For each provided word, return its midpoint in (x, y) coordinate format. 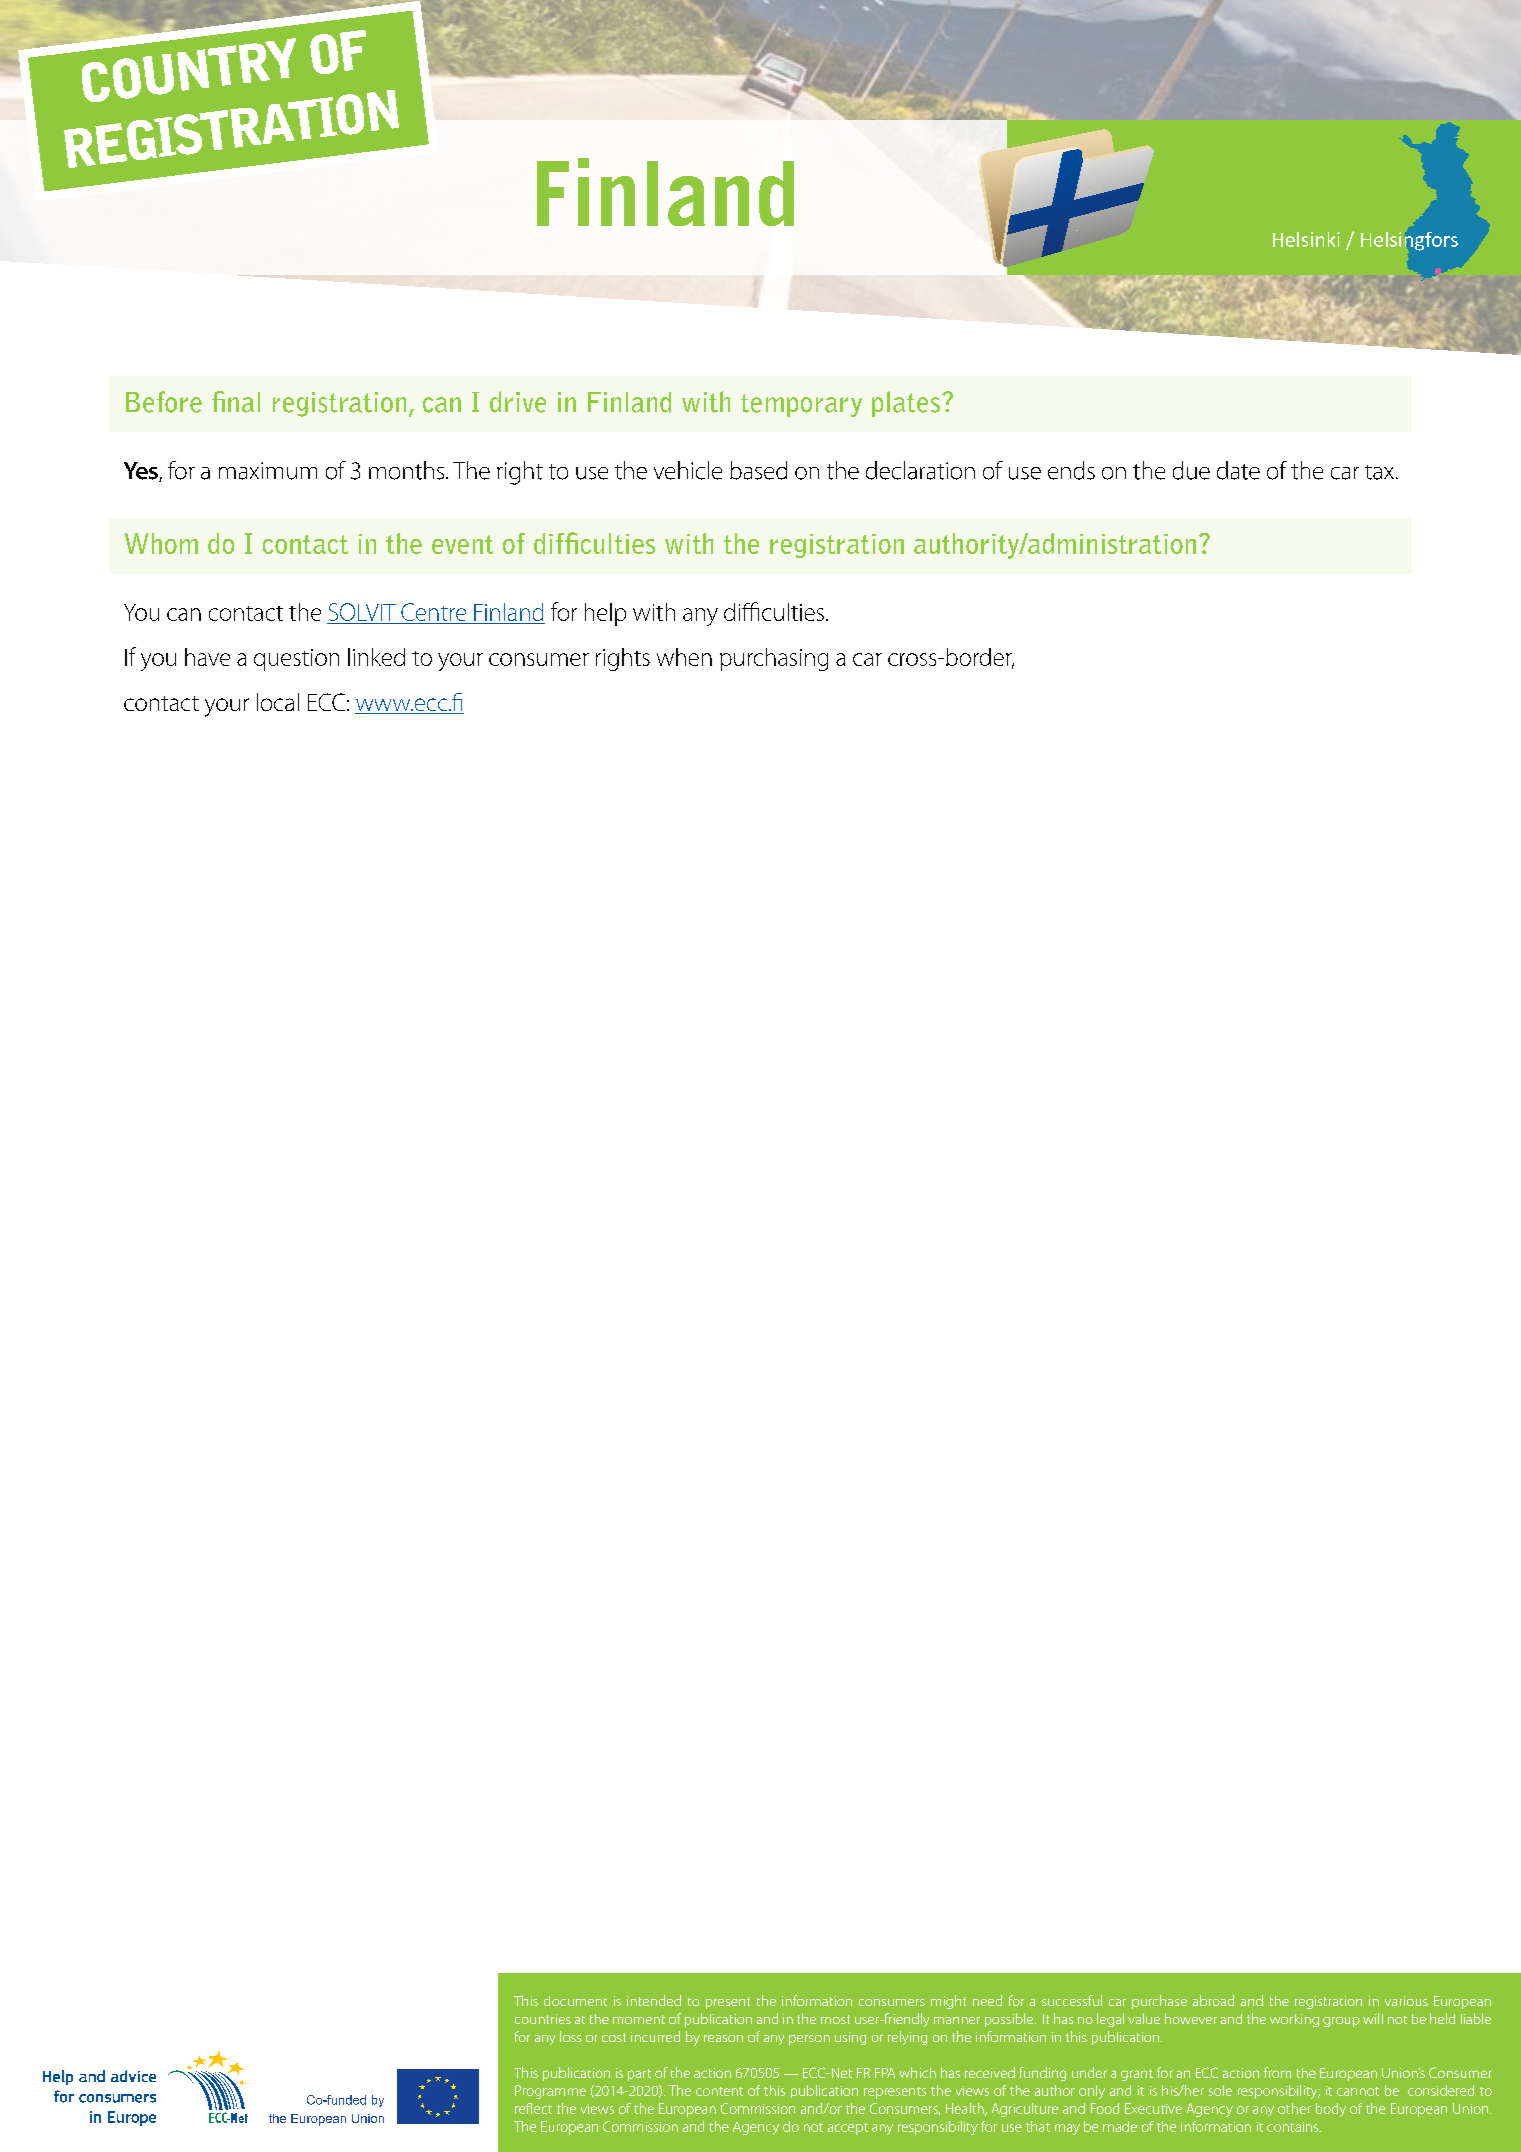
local (278, 702)
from (1277, 2072)
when (684, 657)
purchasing (774, 659)
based (758, 470)
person (809, 2040)
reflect (533, 2108)
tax (1381, 472)
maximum (268, 471)
